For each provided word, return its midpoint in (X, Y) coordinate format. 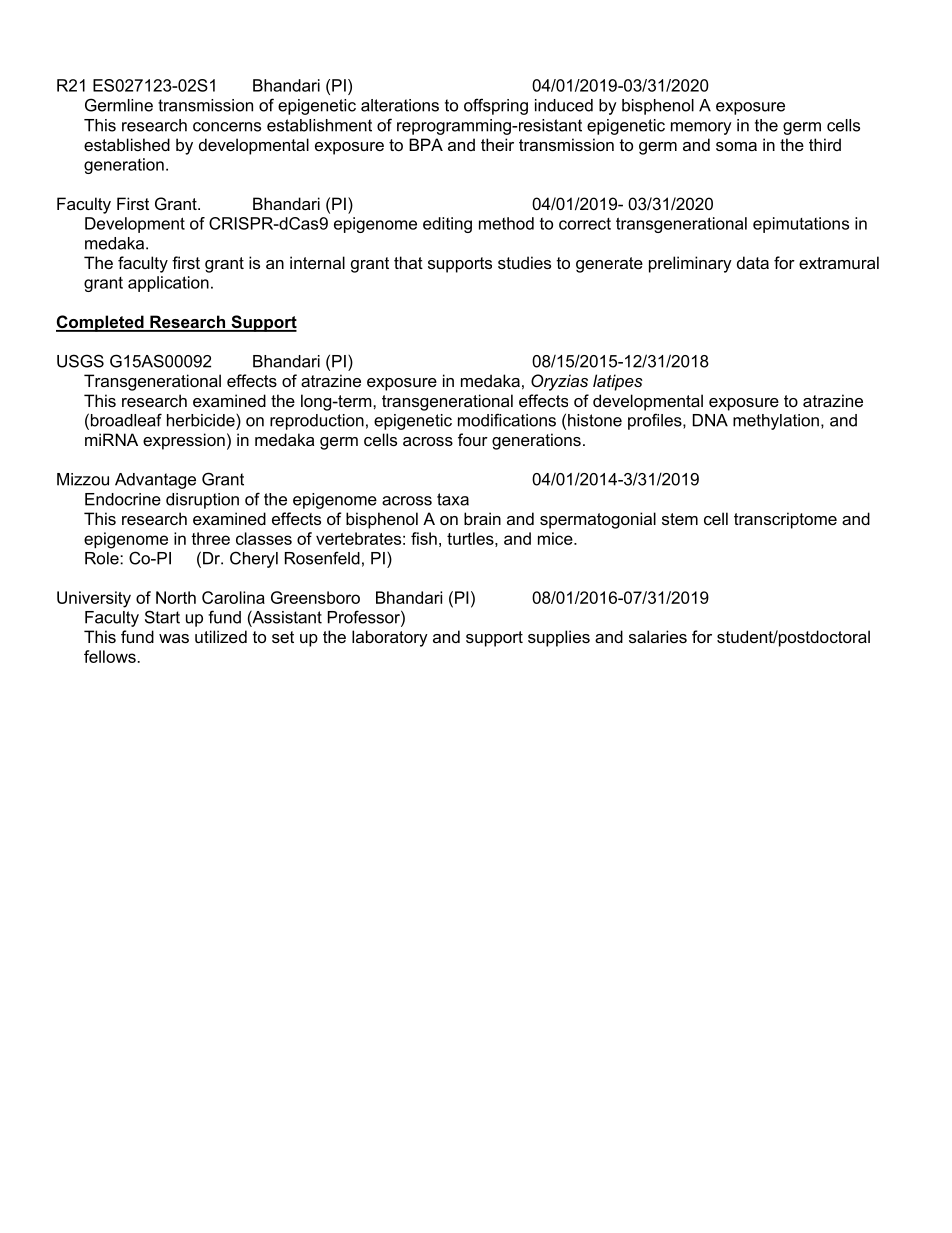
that (408, 262)
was (174, 638)
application (168, 284)
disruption (202, 501)
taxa (453, 499)
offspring (496, 106)
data (753, 262)
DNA (710, 420)
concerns (227, 127)
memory (701, 128)
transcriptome (785, 520)
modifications (507, 420)
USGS (80, 361)
